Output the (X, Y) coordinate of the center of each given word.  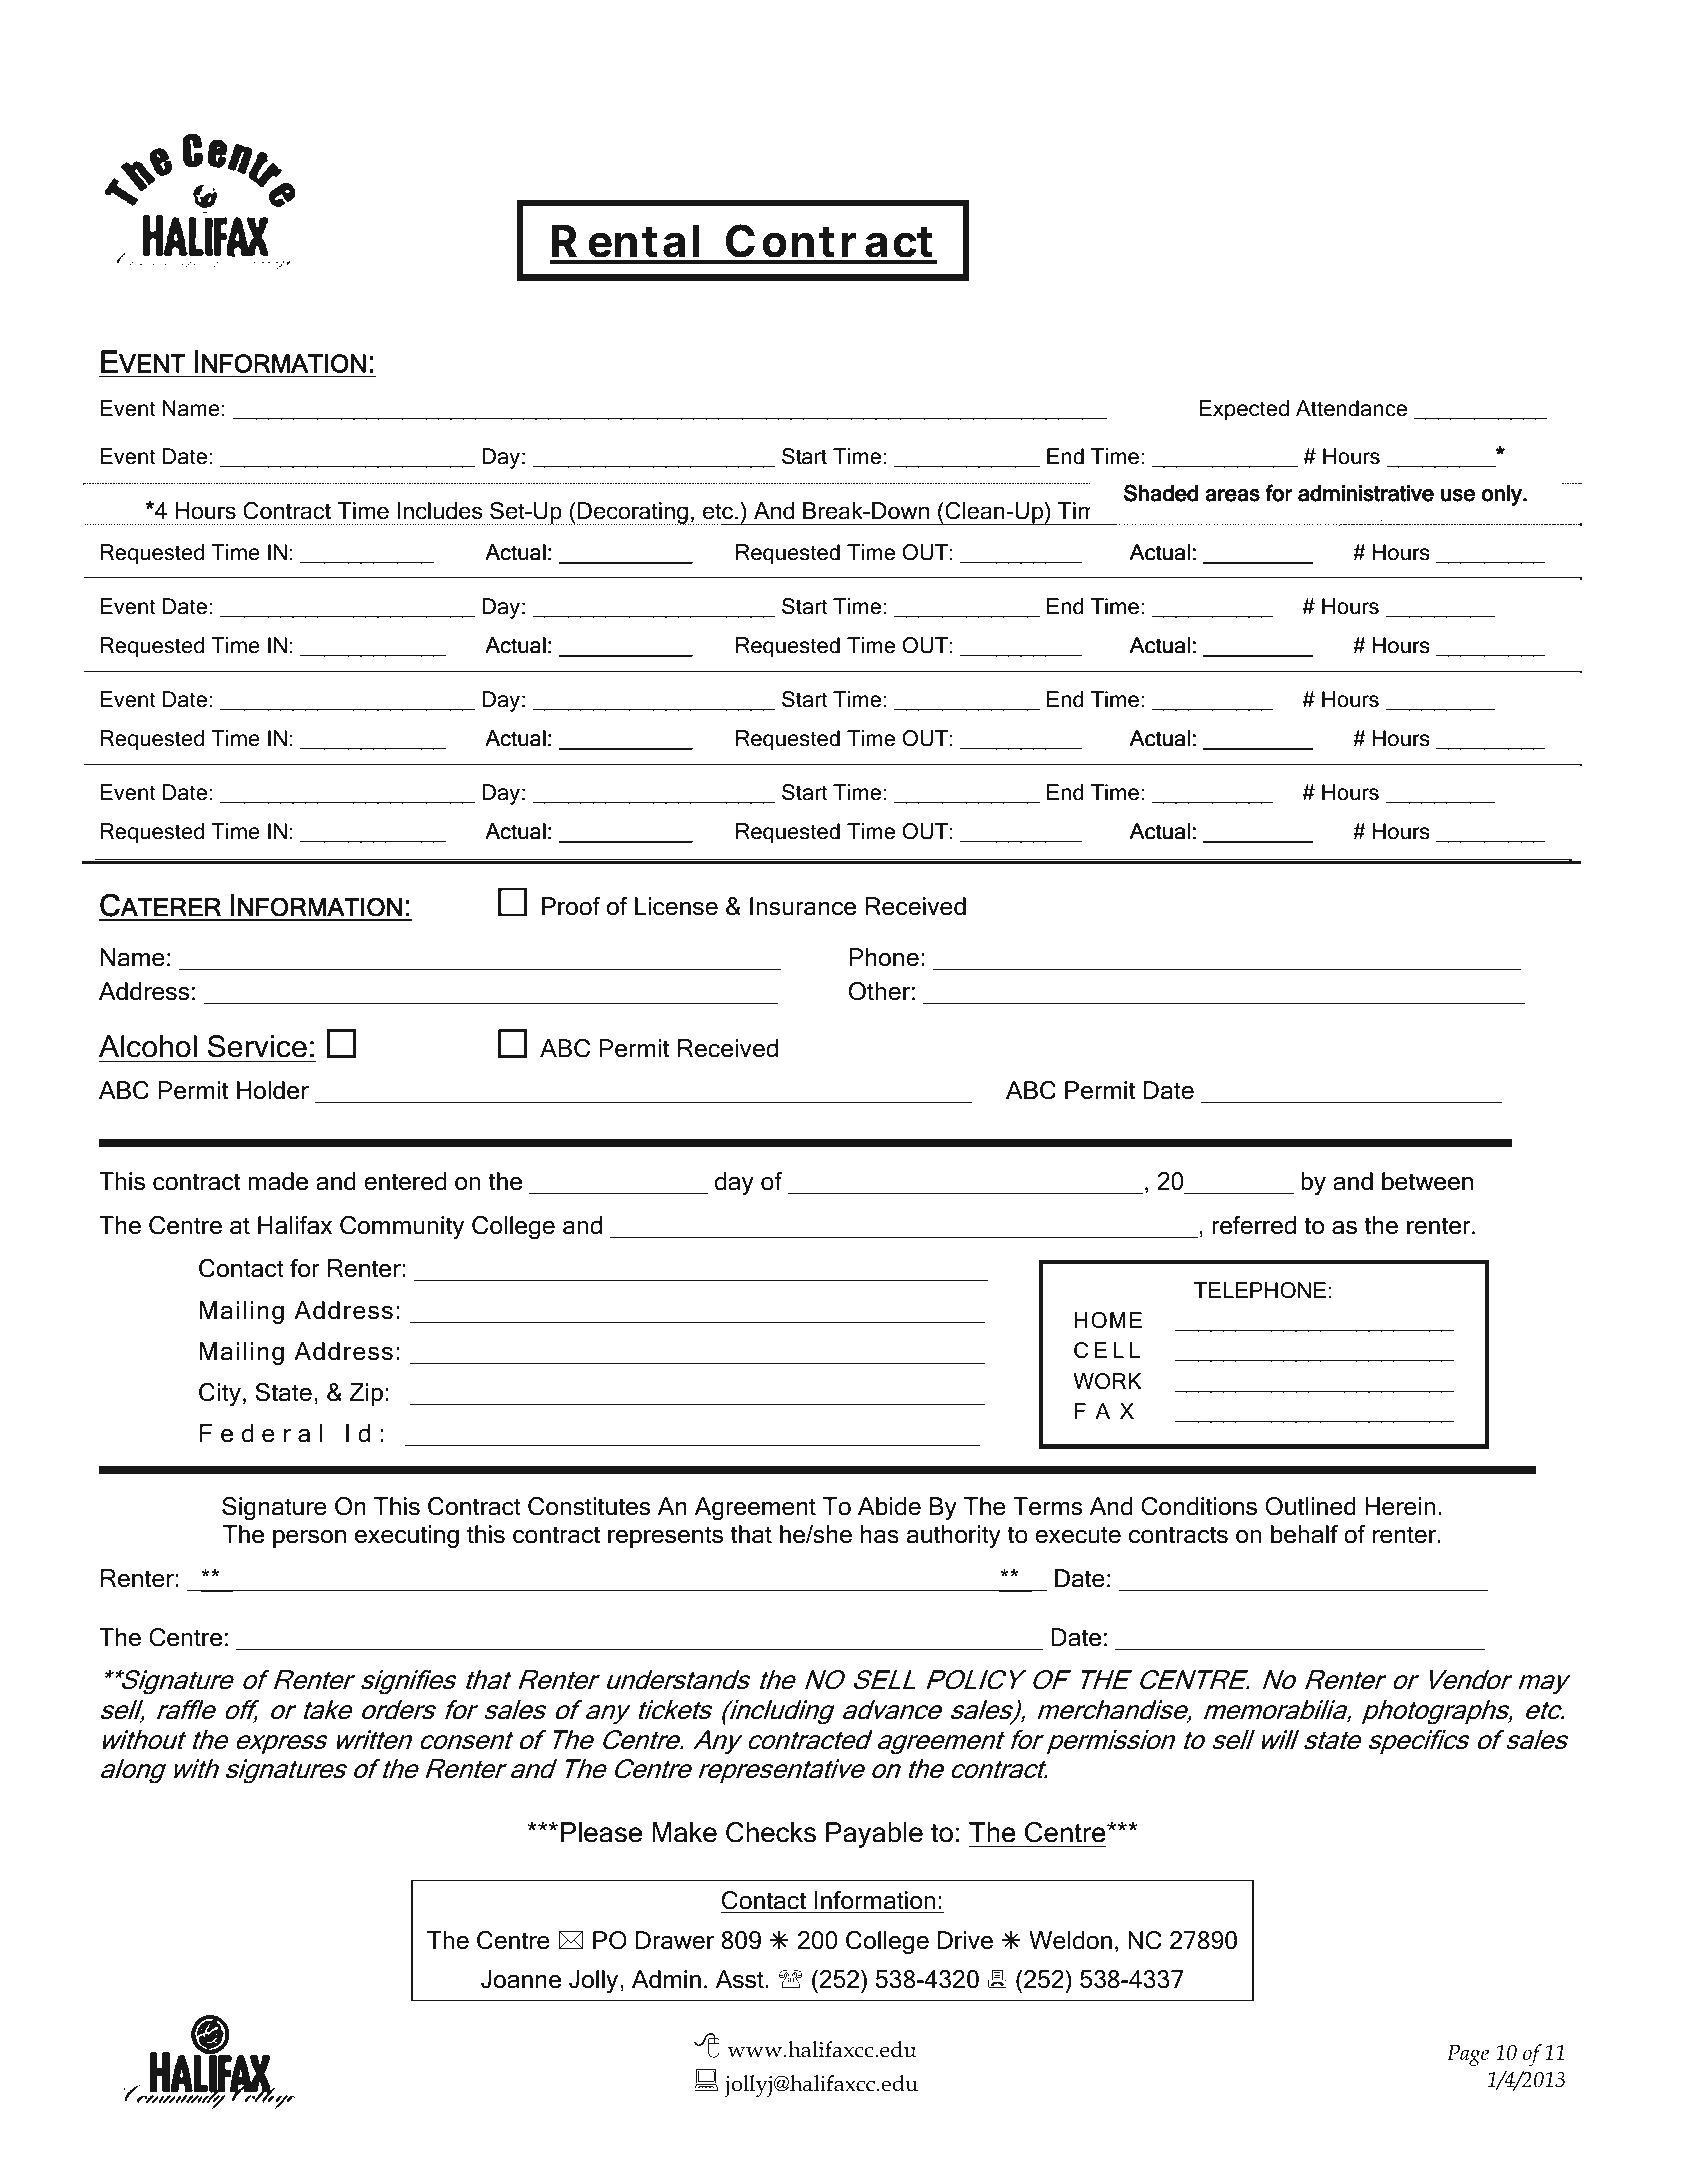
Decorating (633, 513)
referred (1254, 1225)
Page (1468, 2055)
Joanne (521, 1979)
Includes (440, 511)
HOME (1108, 1320)
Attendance (1351, 408)
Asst (740, 1979)
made (278, 1181)
